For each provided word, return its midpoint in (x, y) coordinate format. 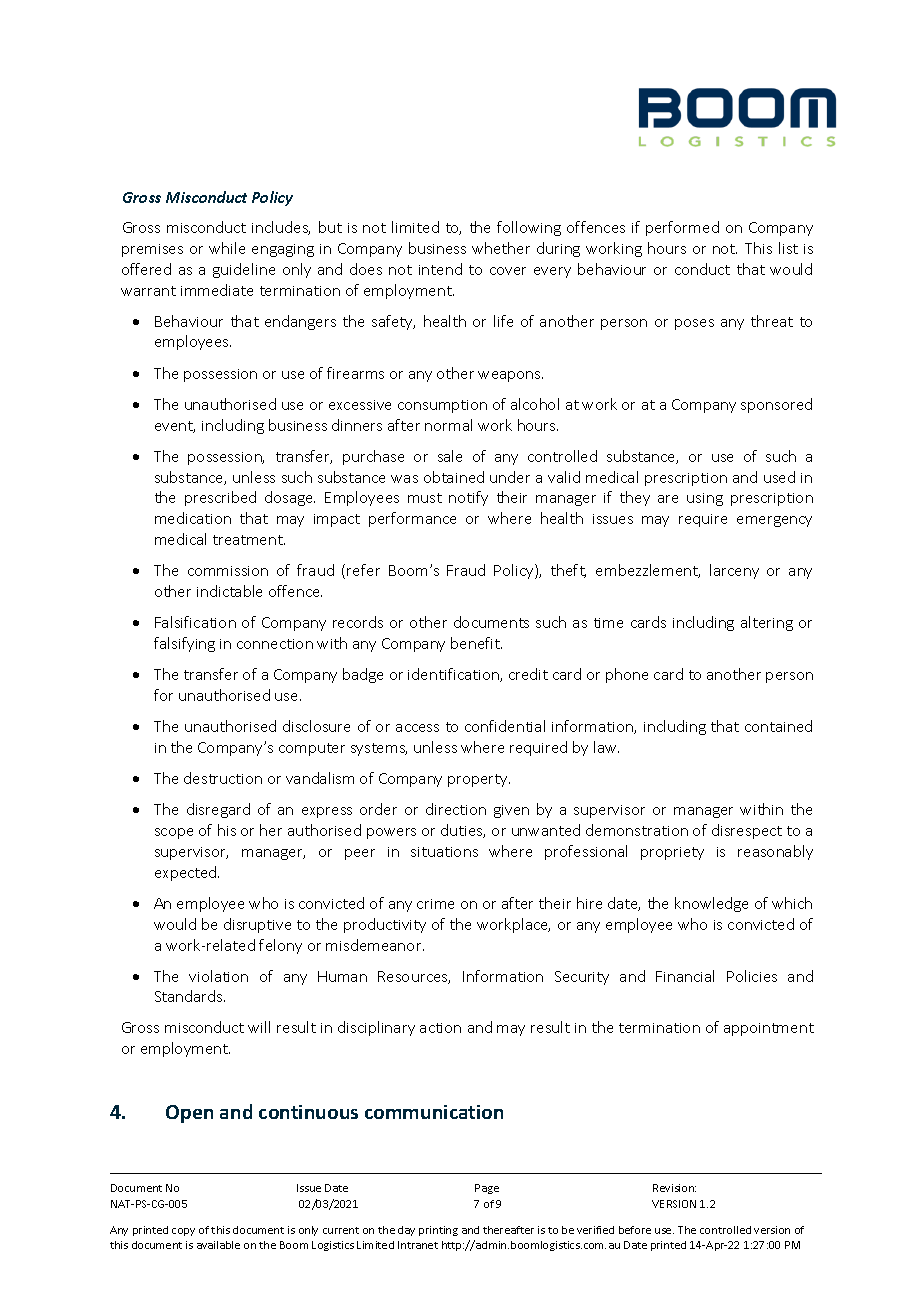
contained (778, 726)
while (227, 248)
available (218, 1245)
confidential (505, 726)
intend (440, 269)
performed (682, 228)
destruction (223, 778)
